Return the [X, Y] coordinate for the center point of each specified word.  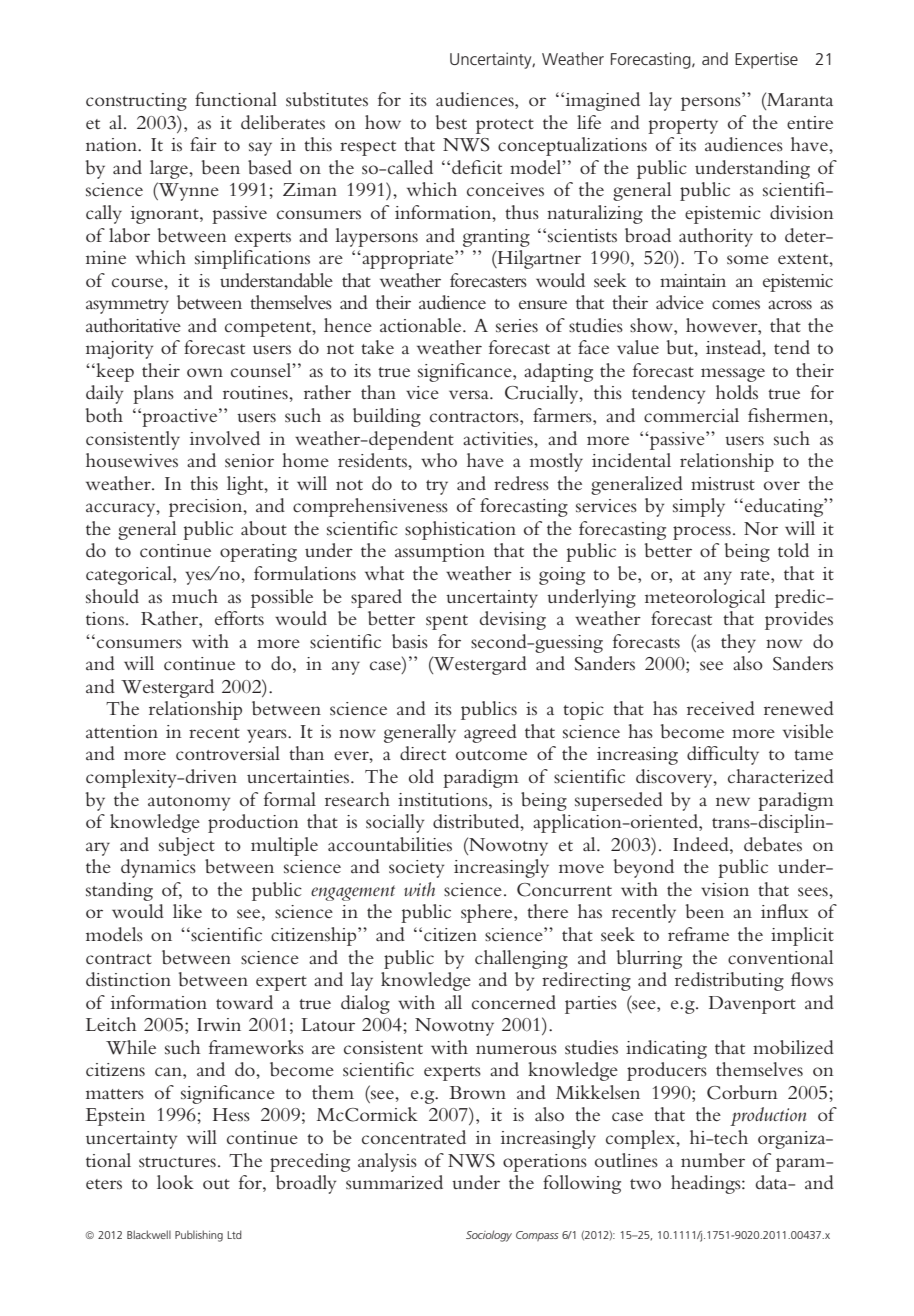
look [175, 1182]
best [451, 122]
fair [203, 144]
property [683, 126]
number [713, 1160]
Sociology [489, 1236]
